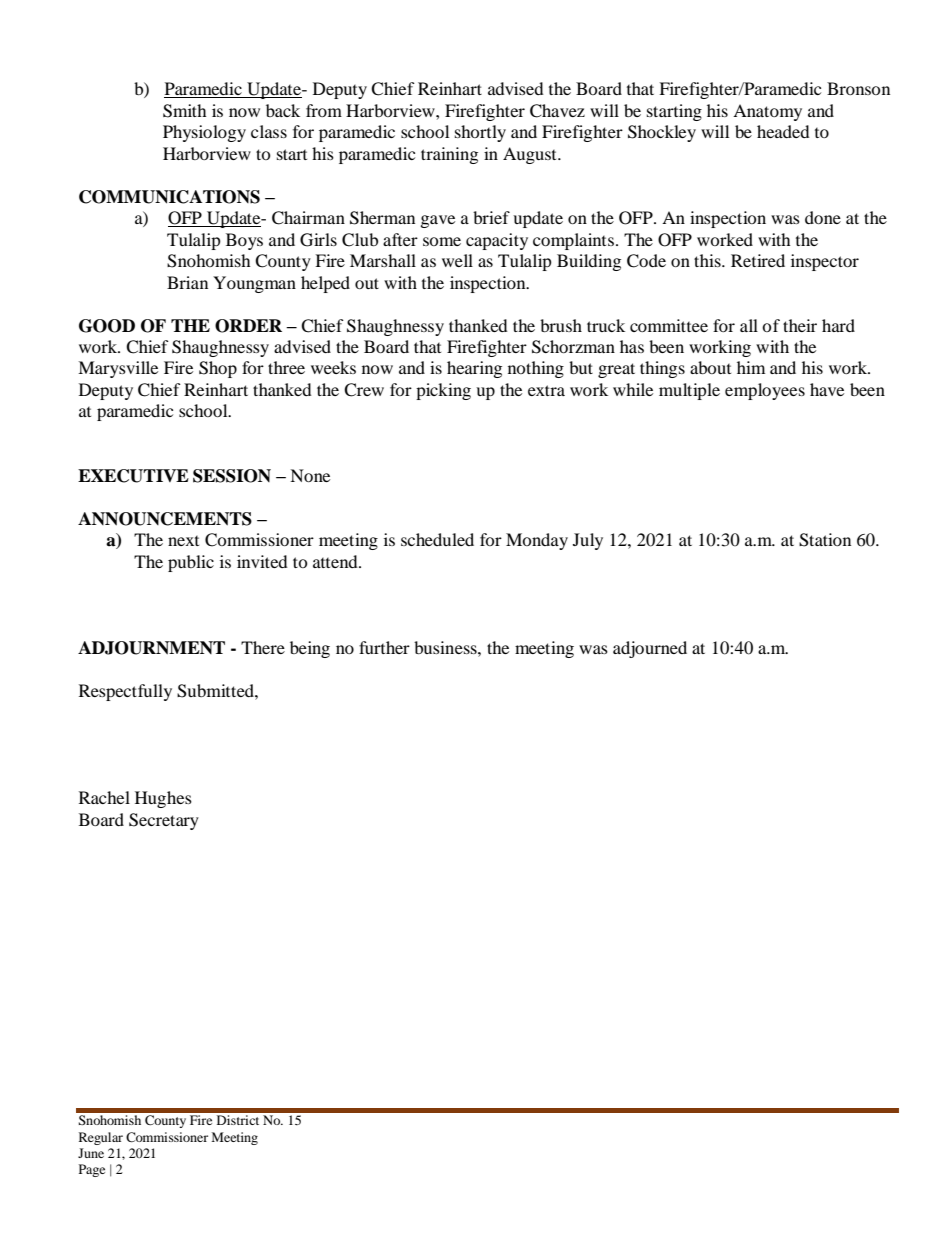 The image size is (952, 1233). What do you see at coordinates (825, 540) in the screenshot?
I see `Station` at bounding box center [825, 540].
